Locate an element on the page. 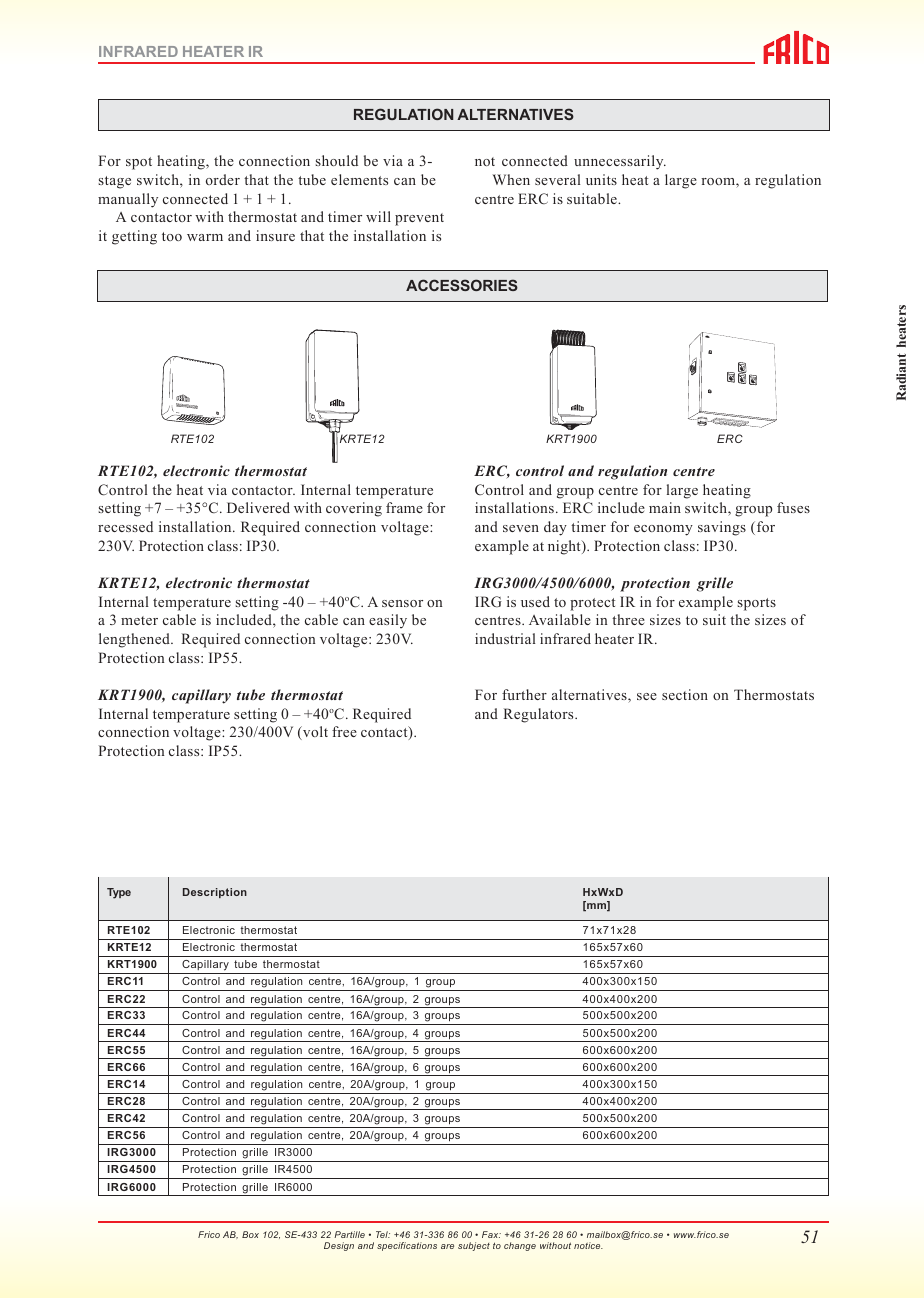 Image resolution: width=924 pixels, height=1308 pixels. unnecessarily is located at coordinates (620, 162).
